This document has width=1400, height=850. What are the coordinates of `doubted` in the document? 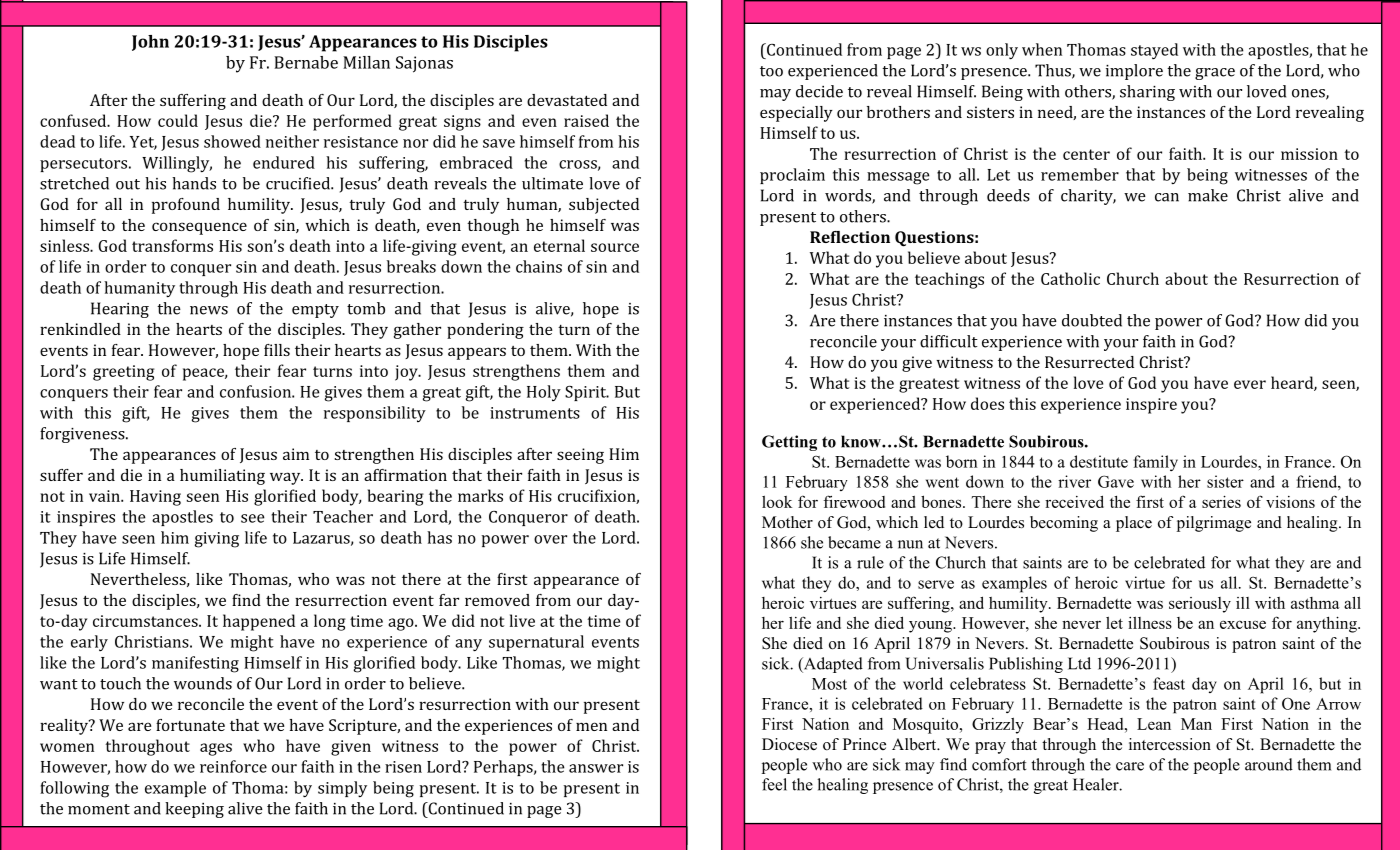 It's located at (1092, 320).
